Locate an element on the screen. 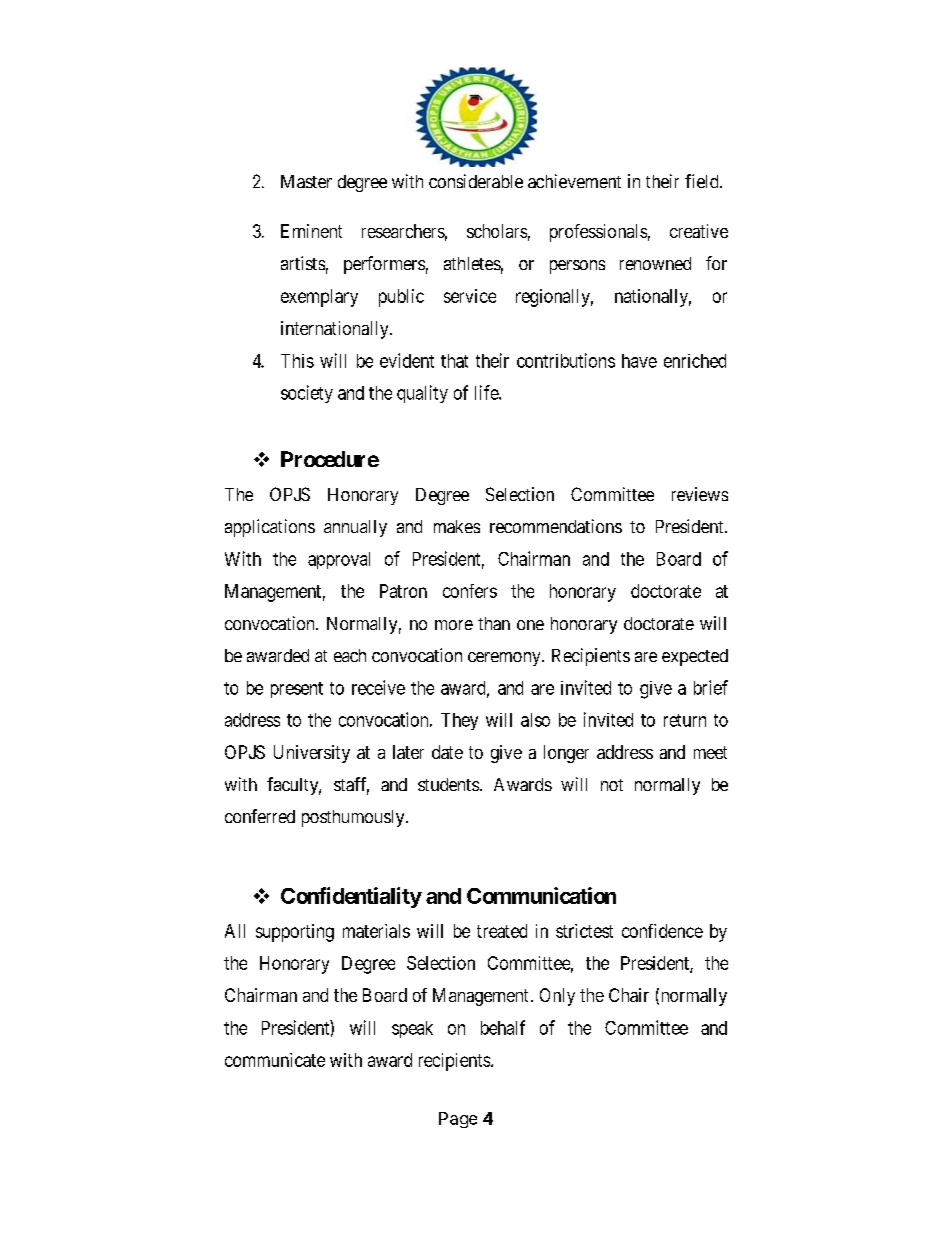 The width and height of the screenshot is (952, 1233). Page is located at coordinates (458, 1120).
